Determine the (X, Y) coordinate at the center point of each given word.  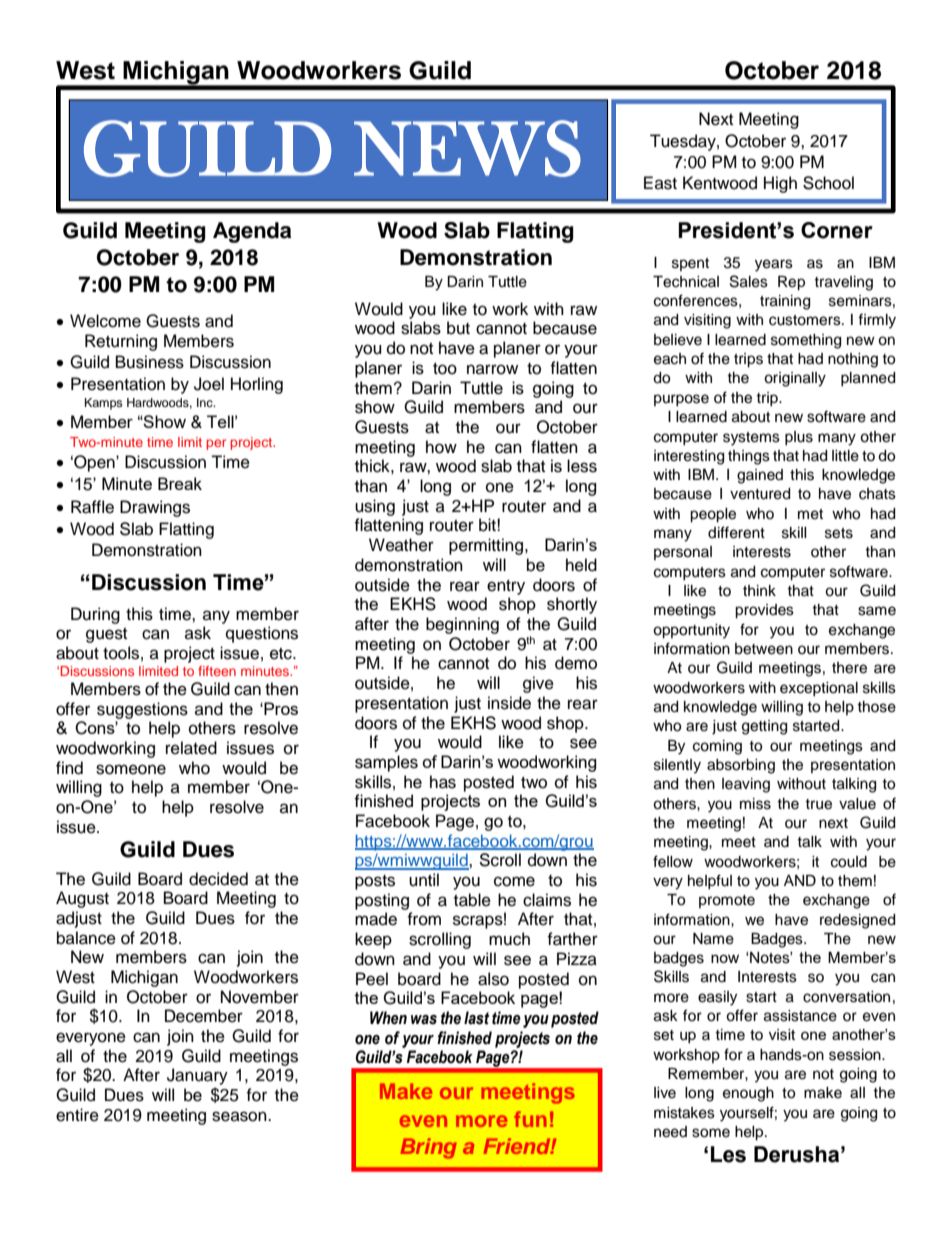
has (443, 782)
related (191, 748)
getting (764, 727)
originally (795, 379)
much (509, 939)
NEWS (467, 148)
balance (86, 938)
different (736, 532)
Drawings (155, 508)
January (197, 1078)
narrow (492, 369)
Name (713, 939)
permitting (486, 546)
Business (150, 362)
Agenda (252, 232)
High (780, 184)
